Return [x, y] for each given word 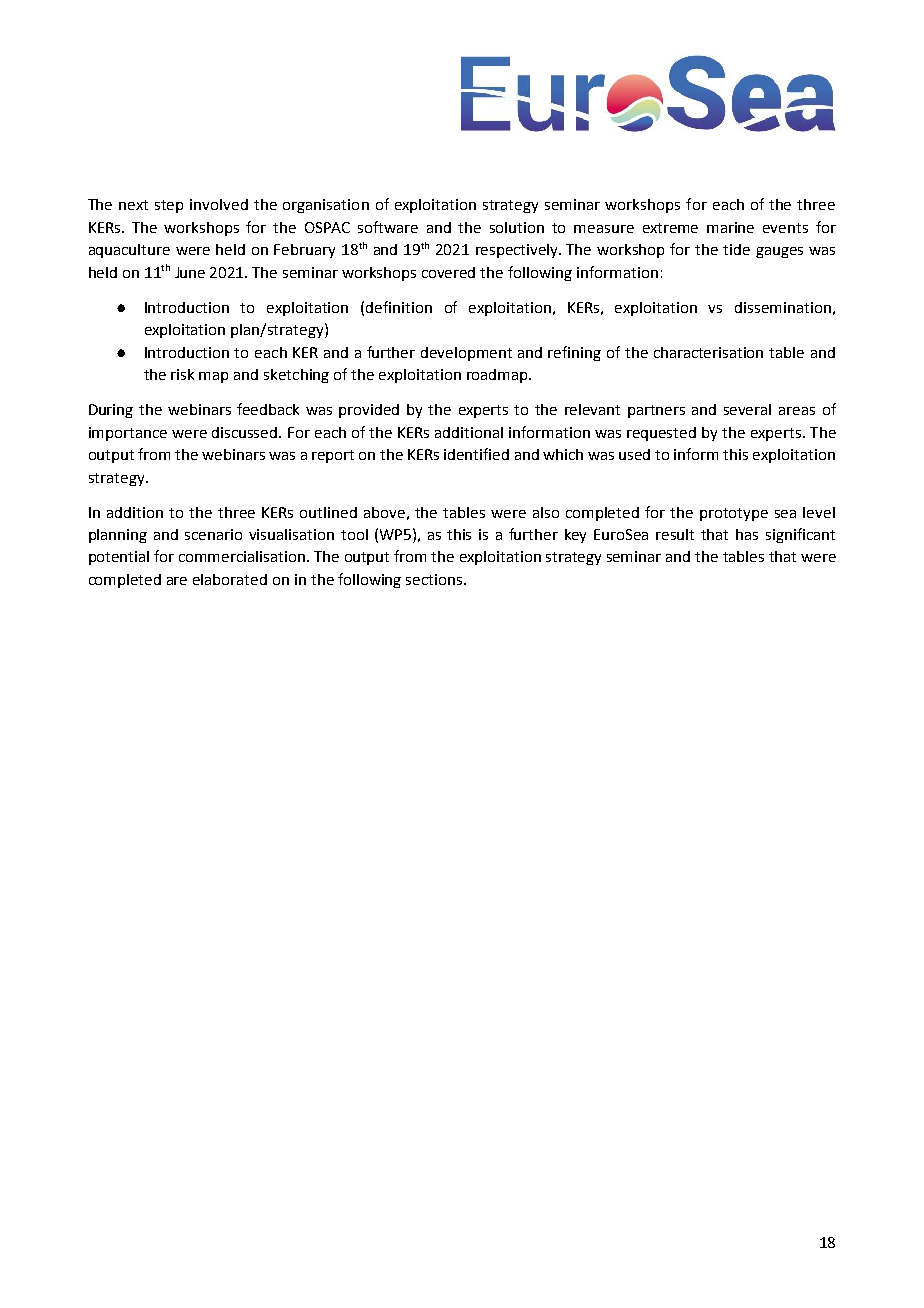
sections [435, 579]
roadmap [498, 376]
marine [730, 227]
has [747, 534]
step [169, 206]
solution [517, 227]
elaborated [230, 579]
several [747, 409]
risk [182, 374]
